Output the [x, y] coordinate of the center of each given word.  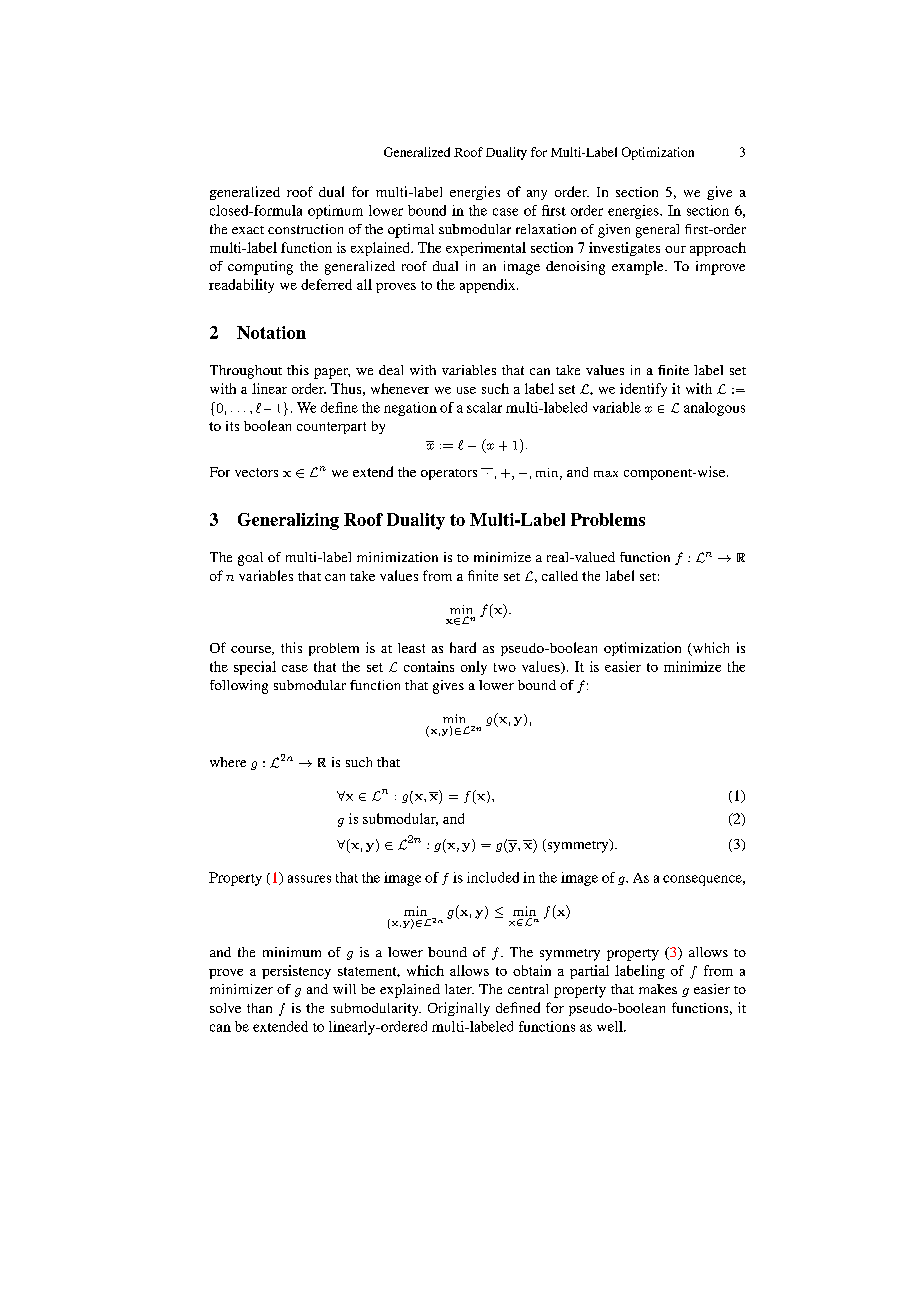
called [560, 576]
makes [658, 989]
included [493, 877]
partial [589, 972]
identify [643, 390]
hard [463, 647]
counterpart [331, 428]
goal [250, 559]
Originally [459, 1009]
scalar [484, 407]
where [228, 762]
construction [305, 229]
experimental [486, 249]
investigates [624, 249]
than [259, 1008]
